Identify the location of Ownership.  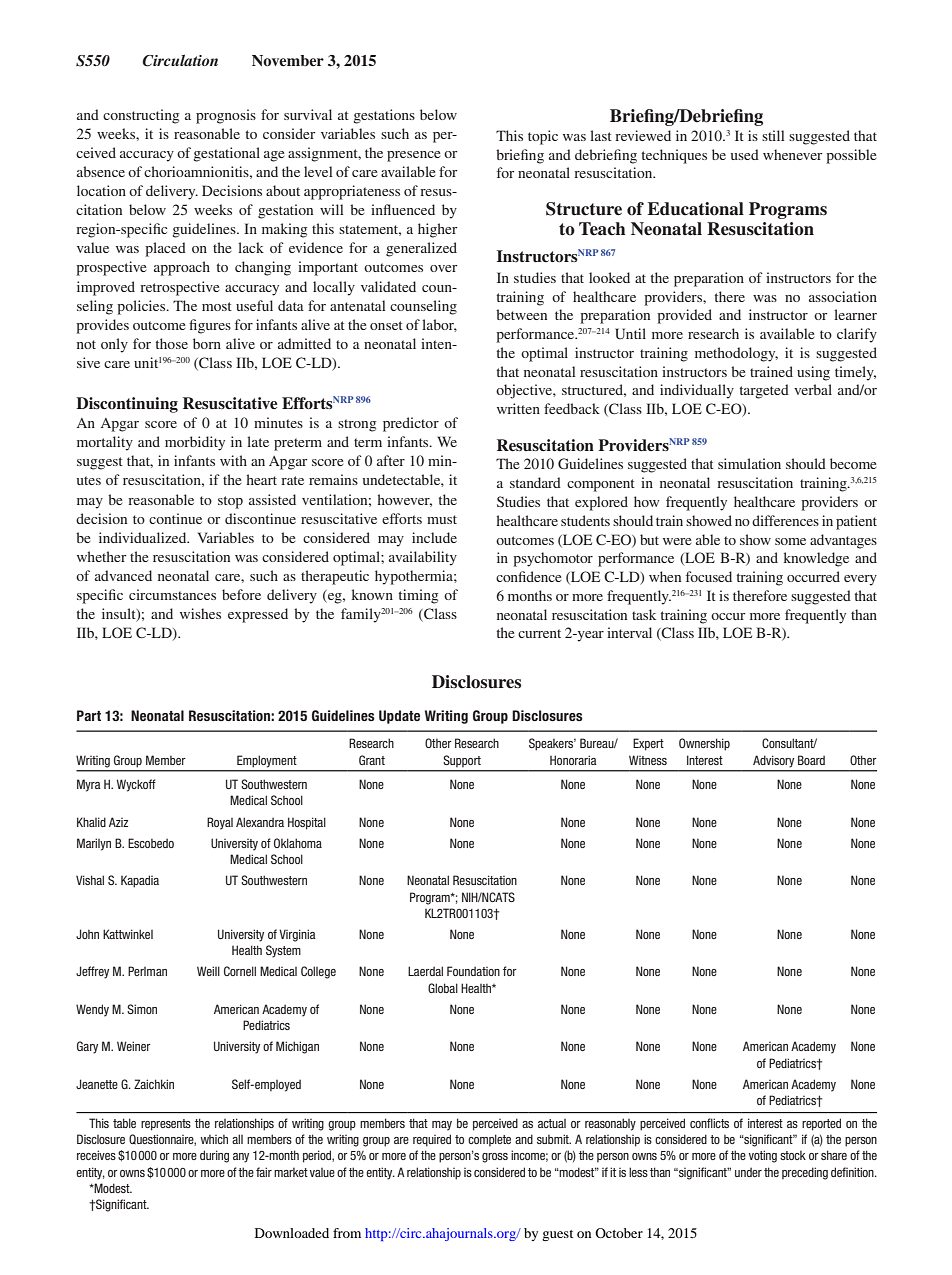
(704, 744).
